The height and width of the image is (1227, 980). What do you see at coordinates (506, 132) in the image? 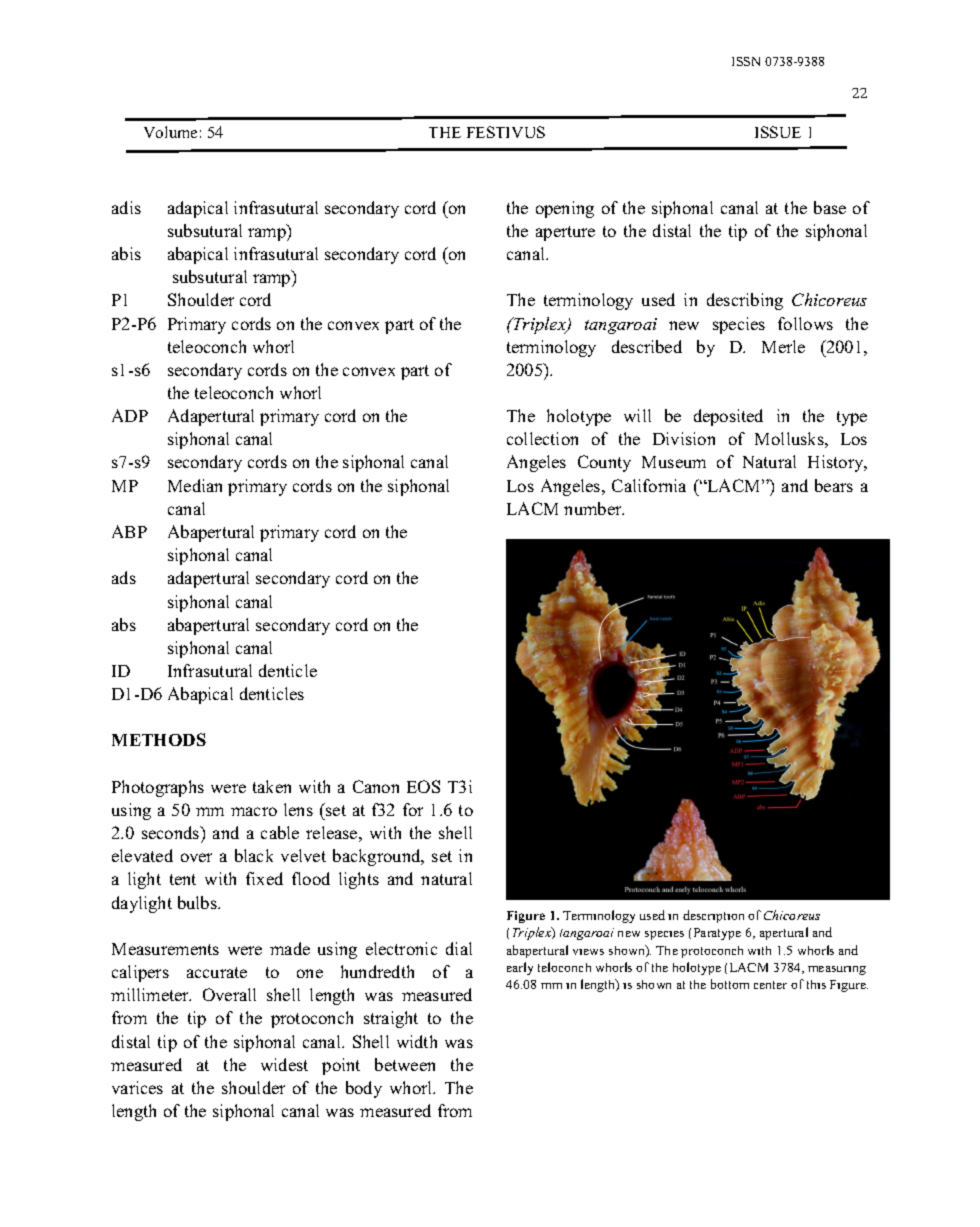
I see `FESTIVUS` at bounding box center [506, 132].
